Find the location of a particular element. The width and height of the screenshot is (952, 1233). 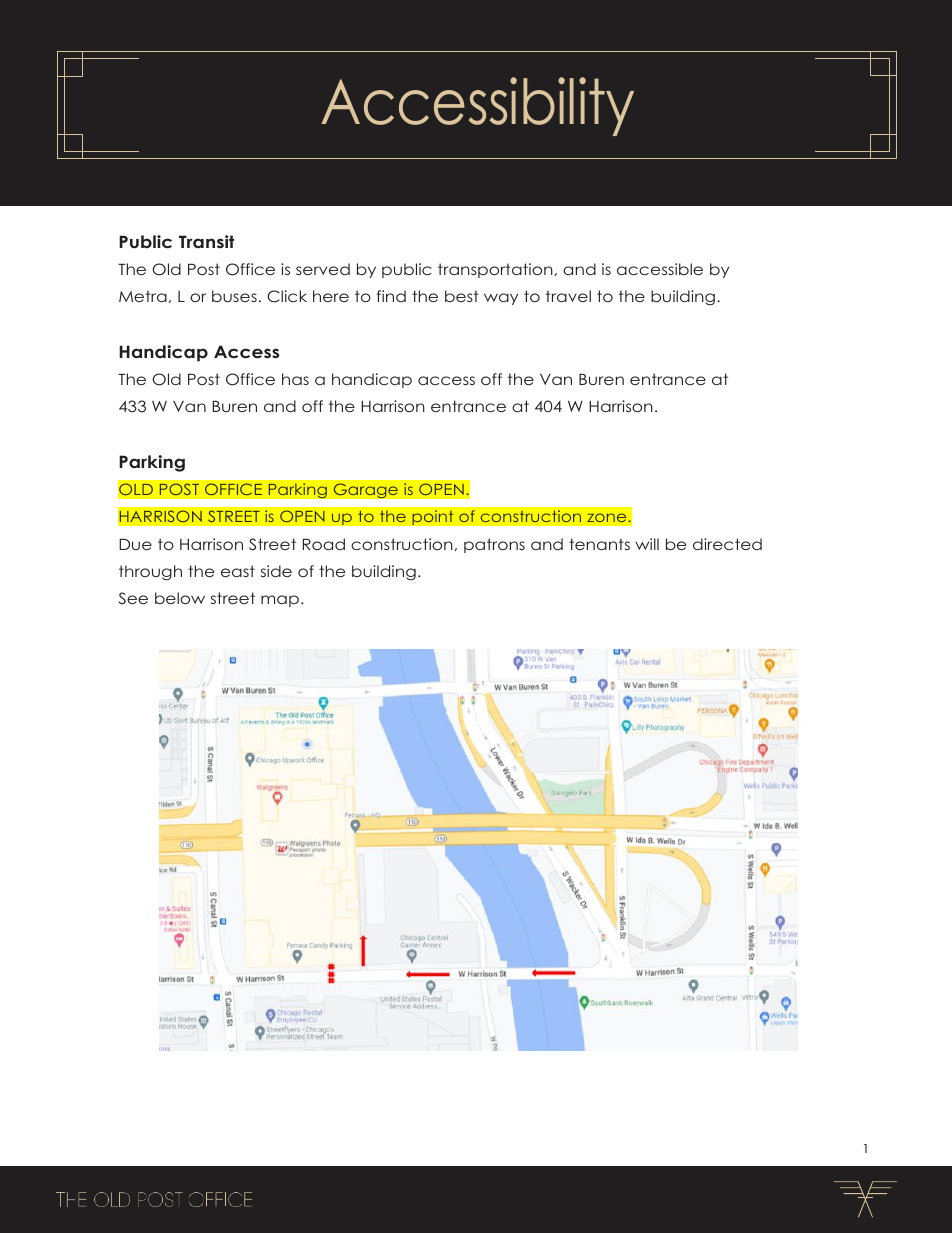

has is located at coordinates (295, 379).
